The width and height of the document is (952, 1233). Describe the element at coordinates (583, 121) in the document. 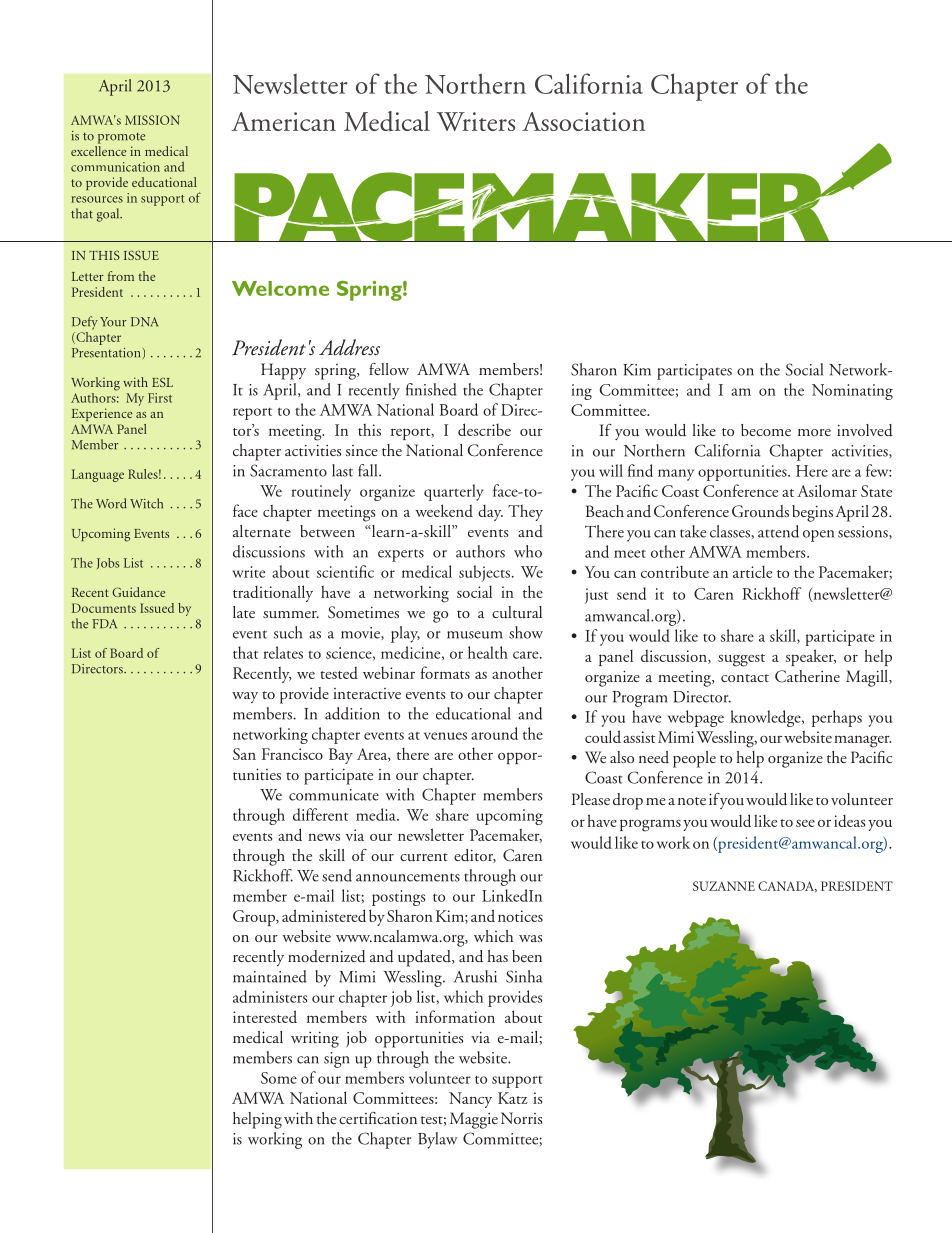

I see `Association` at that location.
